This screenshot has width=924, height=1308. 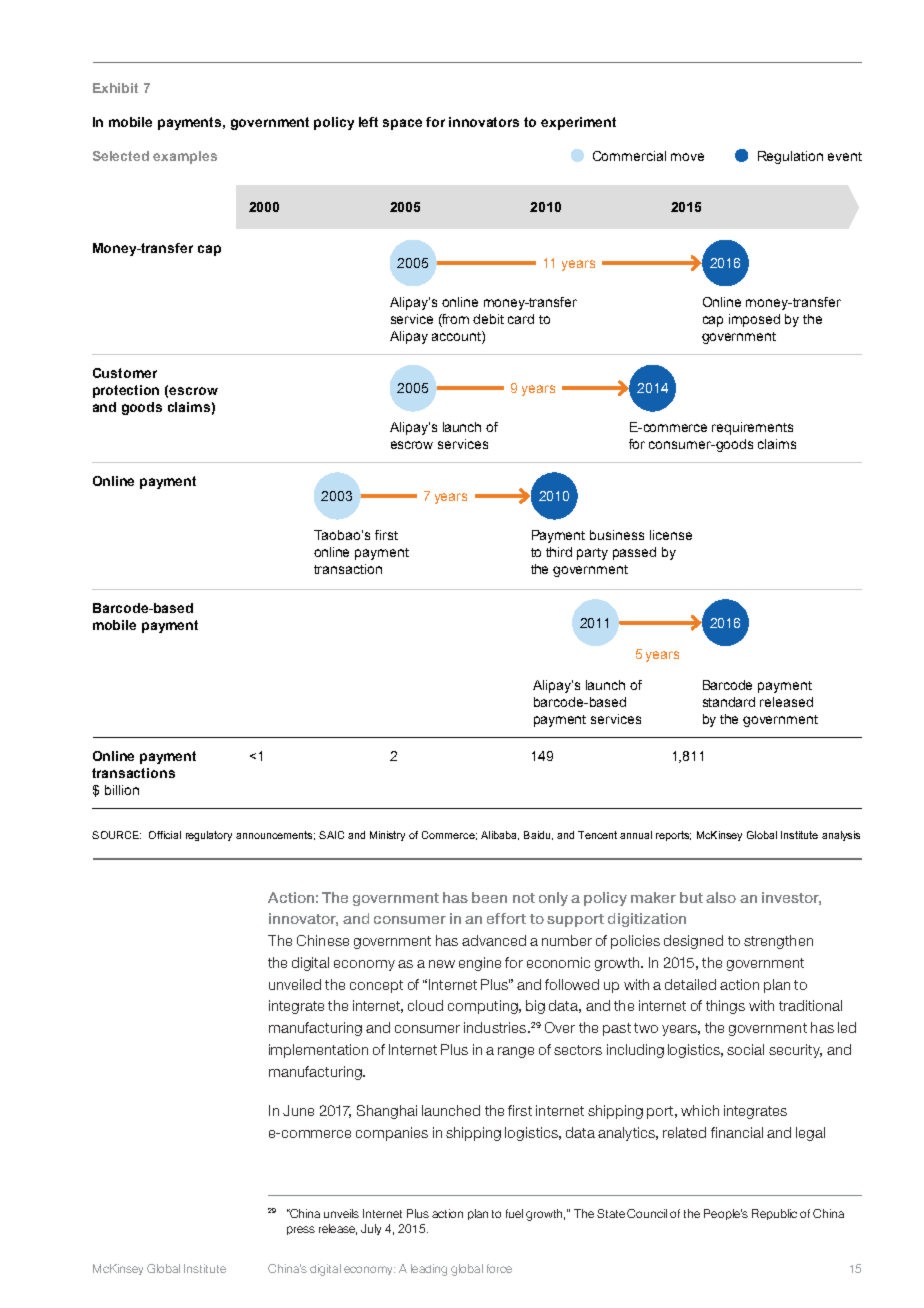 What do you see at coordinates (185, 157) in the screenshot?
I see `examples` at bounding box center [185, 157].
